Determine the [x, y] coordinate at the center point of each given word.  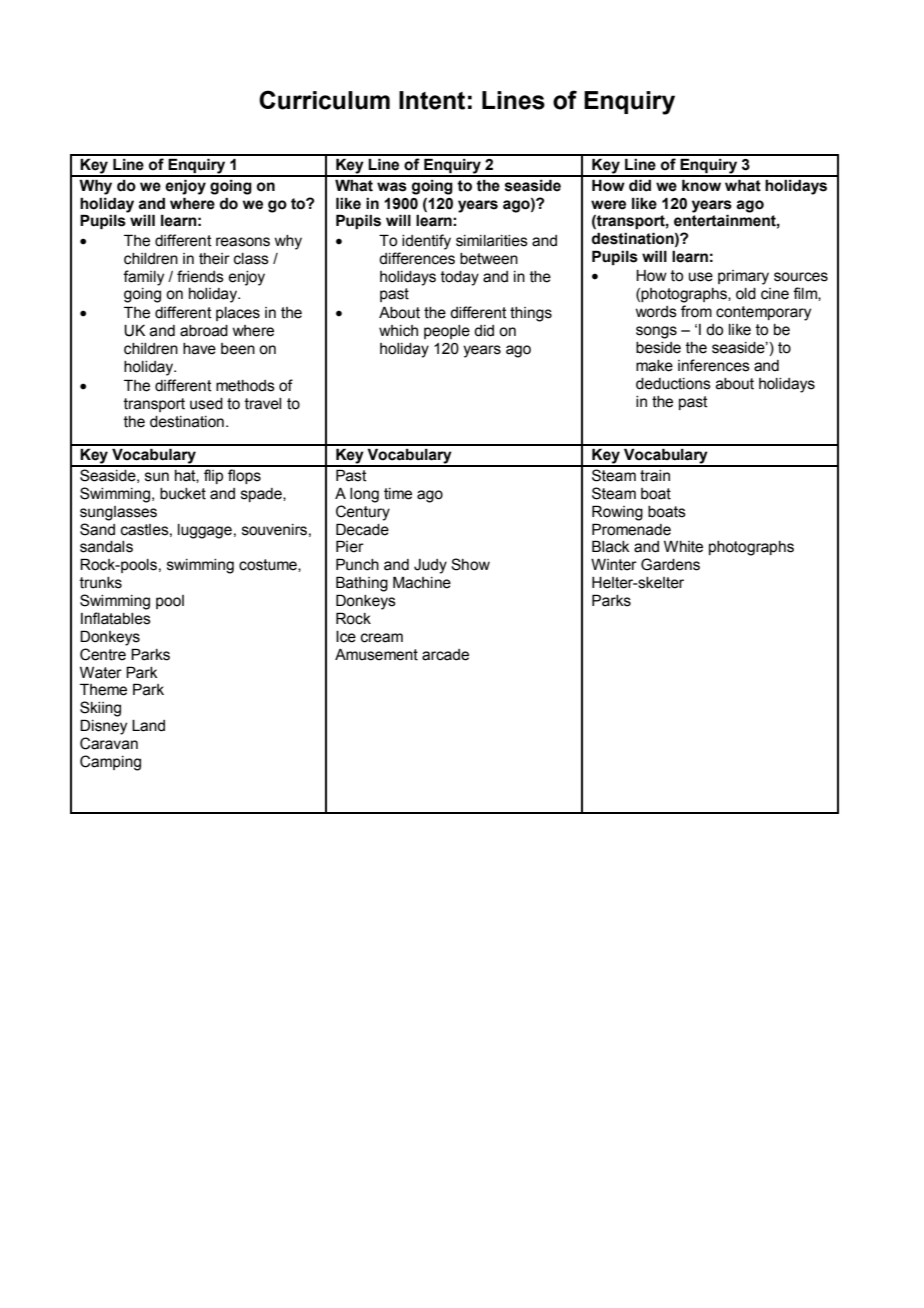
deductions [673, 384]
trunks [101, 583]
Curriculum [324, 100]
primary [743, 277]
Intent [432, 100]
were [608, 205]
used [206, 404]
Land [148, 726]
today [460, 278]
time [398, 494]
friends [200, 276]
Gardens [670, 564]
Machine [422, 582]
